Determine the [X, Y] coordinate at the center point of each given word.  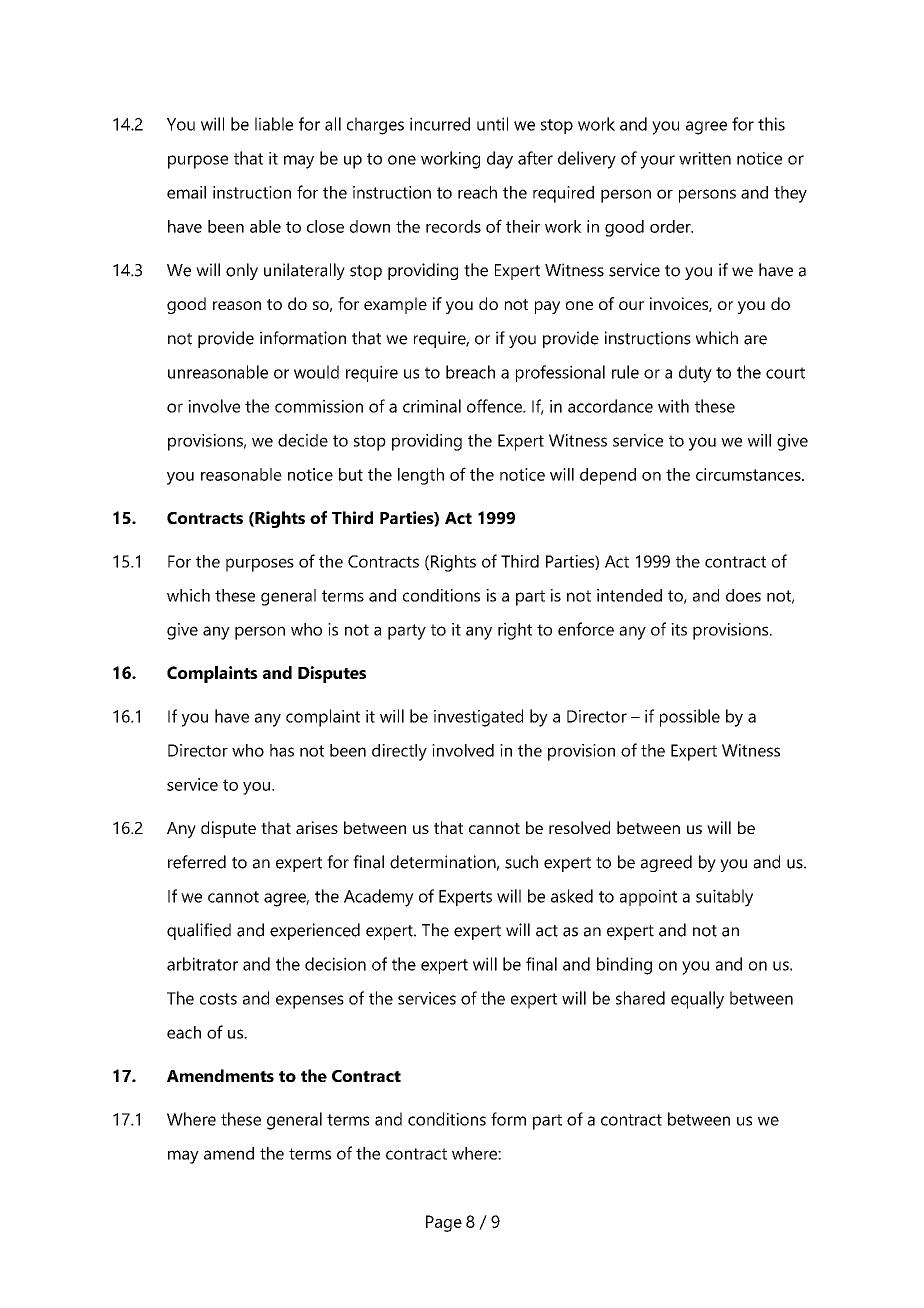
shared [640, 998]
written [705, 158]
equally [697, 1000]
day [500, 160]
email [186, 192]
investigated [478, 718]
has [282, 750]
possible [690, 718]
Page [444, 1223]
